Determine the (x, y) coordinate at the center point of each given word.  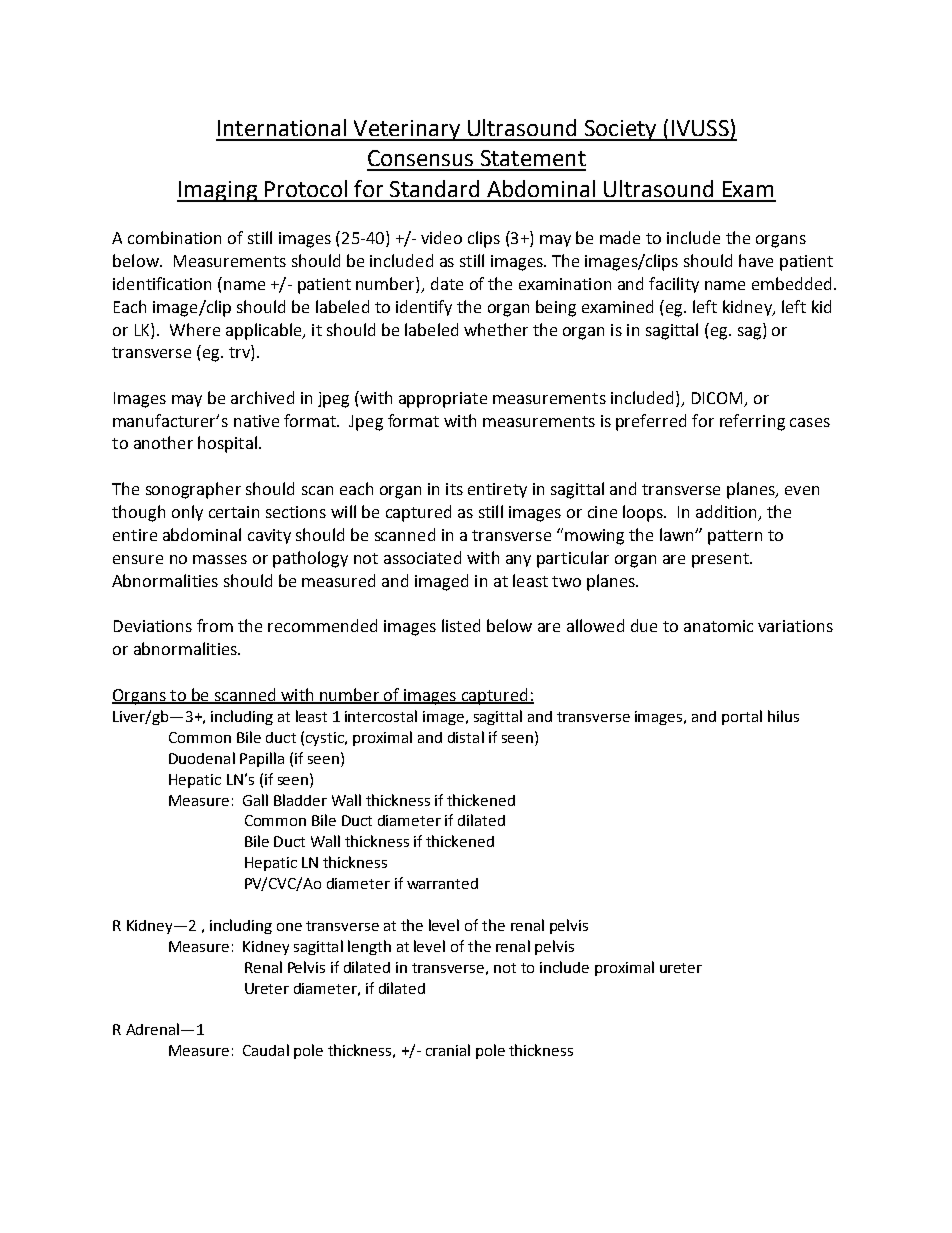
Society (620, 130)
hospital (227, 444)
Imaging (218, 191)
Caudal (266, 1050)
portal (742, 717)
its (454, 489)
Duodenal (202, 758)
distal (466, 737)
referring (752, 422)
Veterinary (406, 130)
